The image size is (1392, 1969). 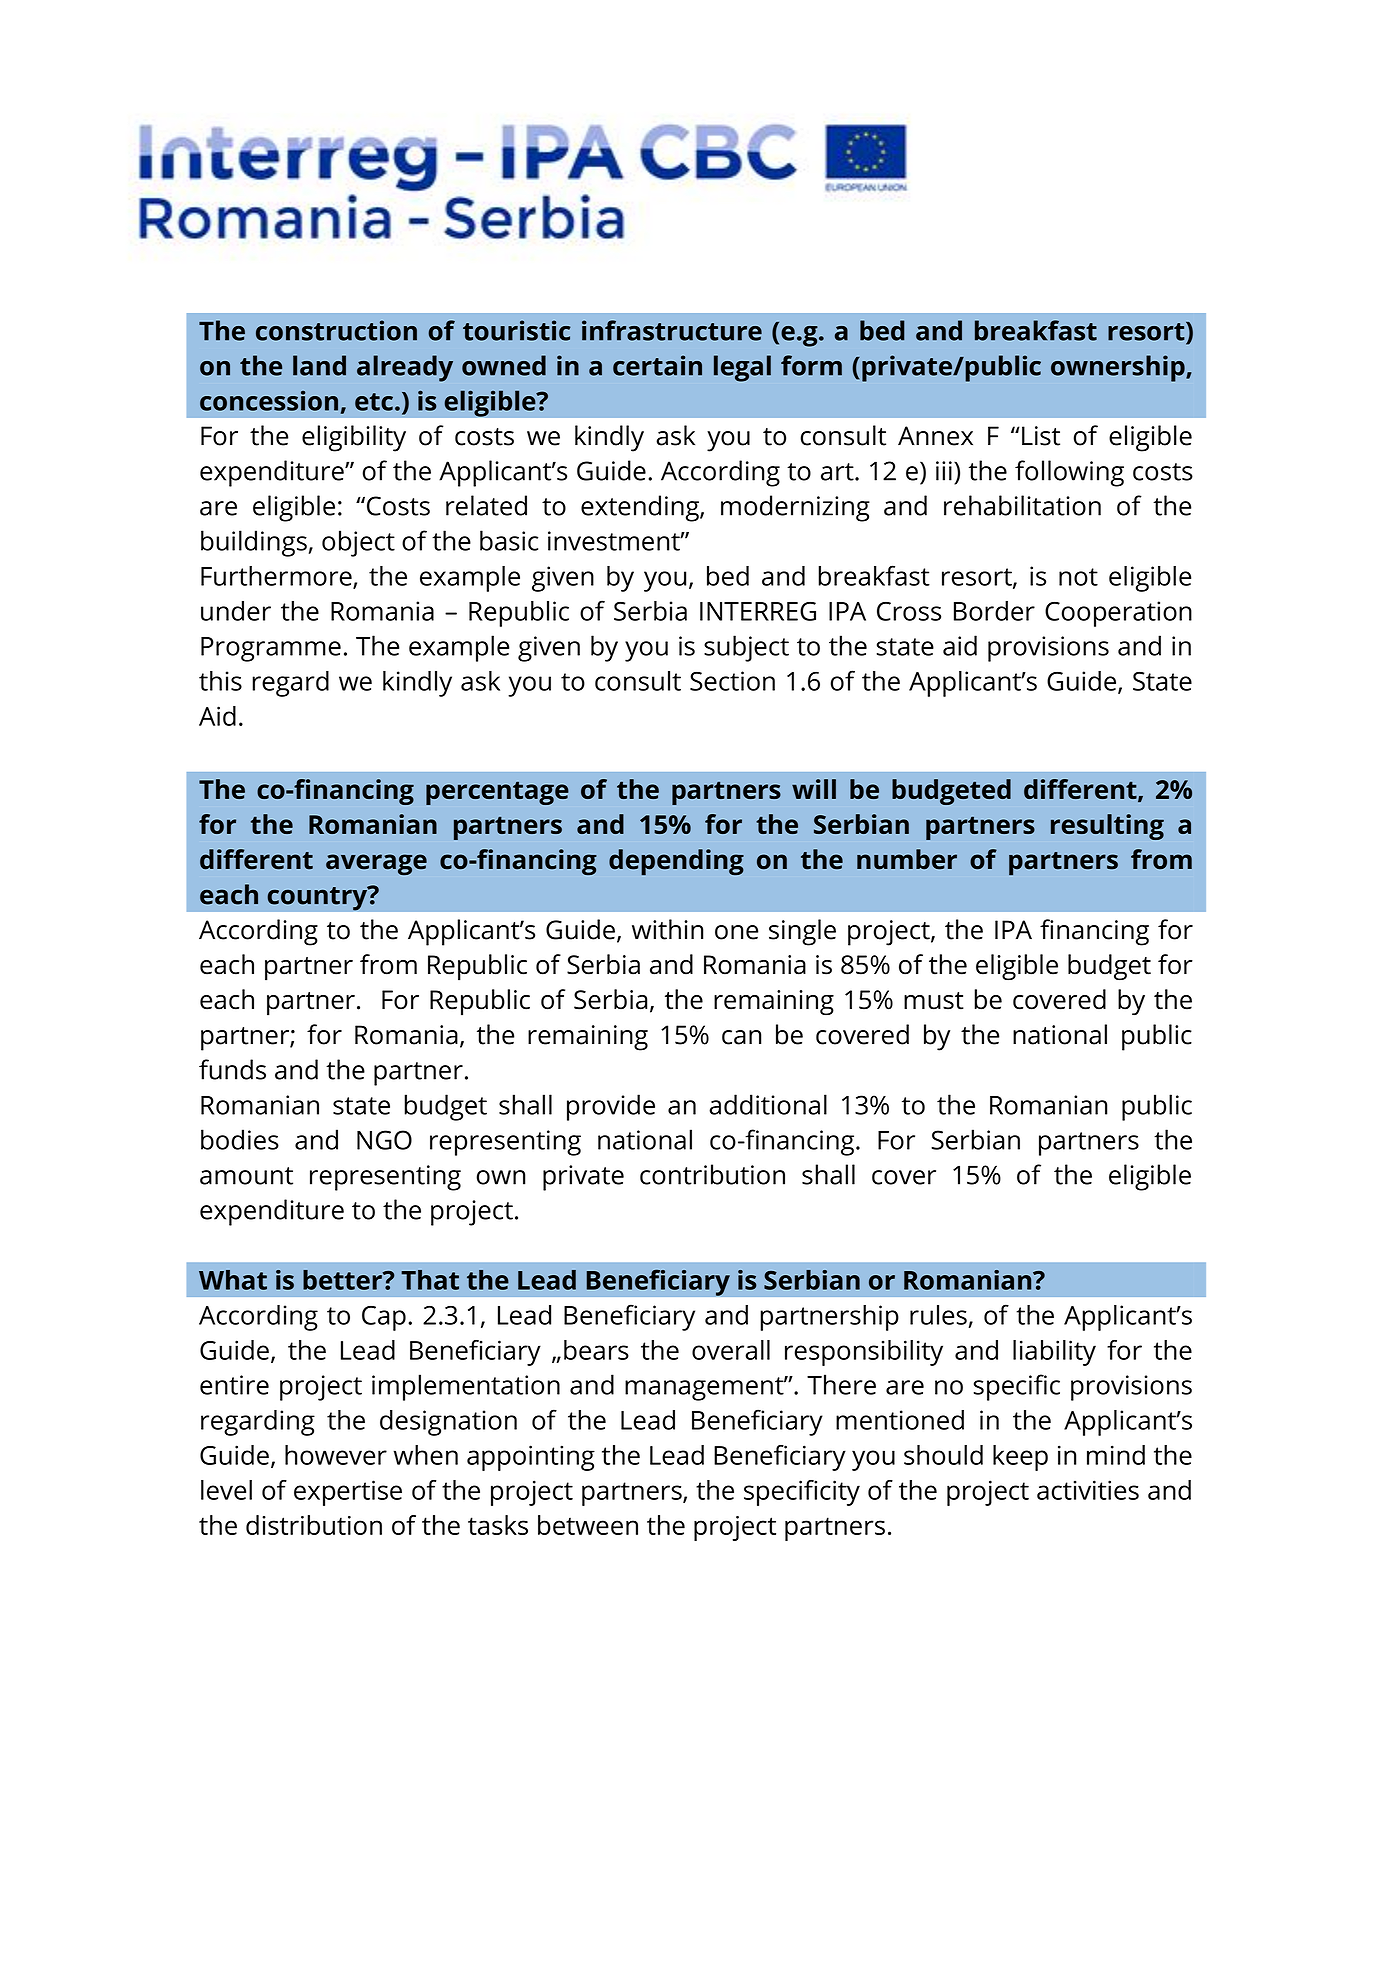 I want to click on Programme, so click(x=271, y=649).
